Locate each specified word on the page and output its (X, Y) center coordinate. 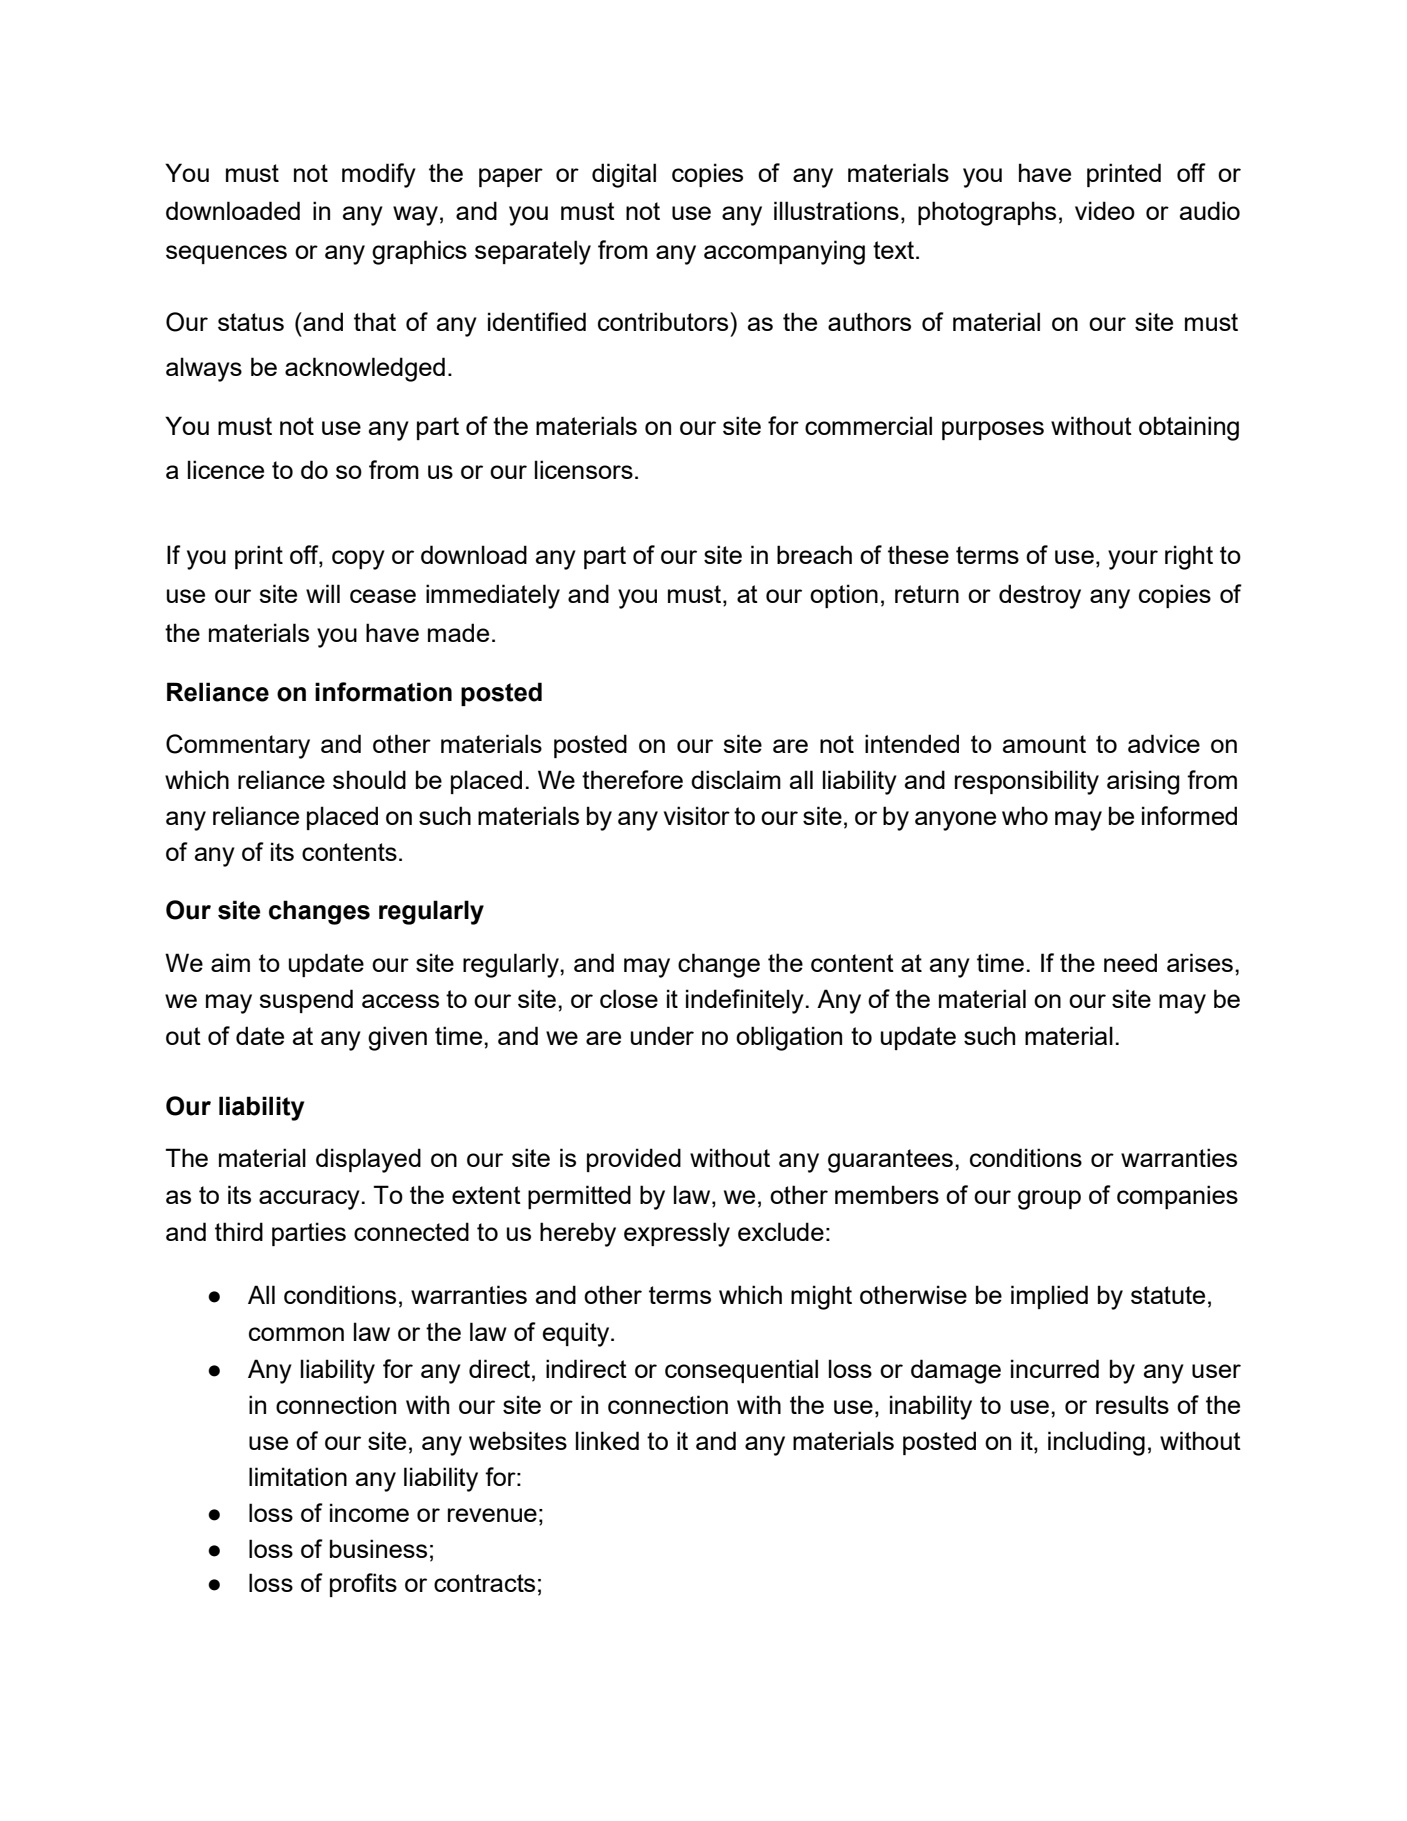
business (378, 1548)
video (1105, 210)
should (369, 779)
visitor (697, 815)
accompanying (784, 252)
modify (379, 175)
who (1025, 815)
